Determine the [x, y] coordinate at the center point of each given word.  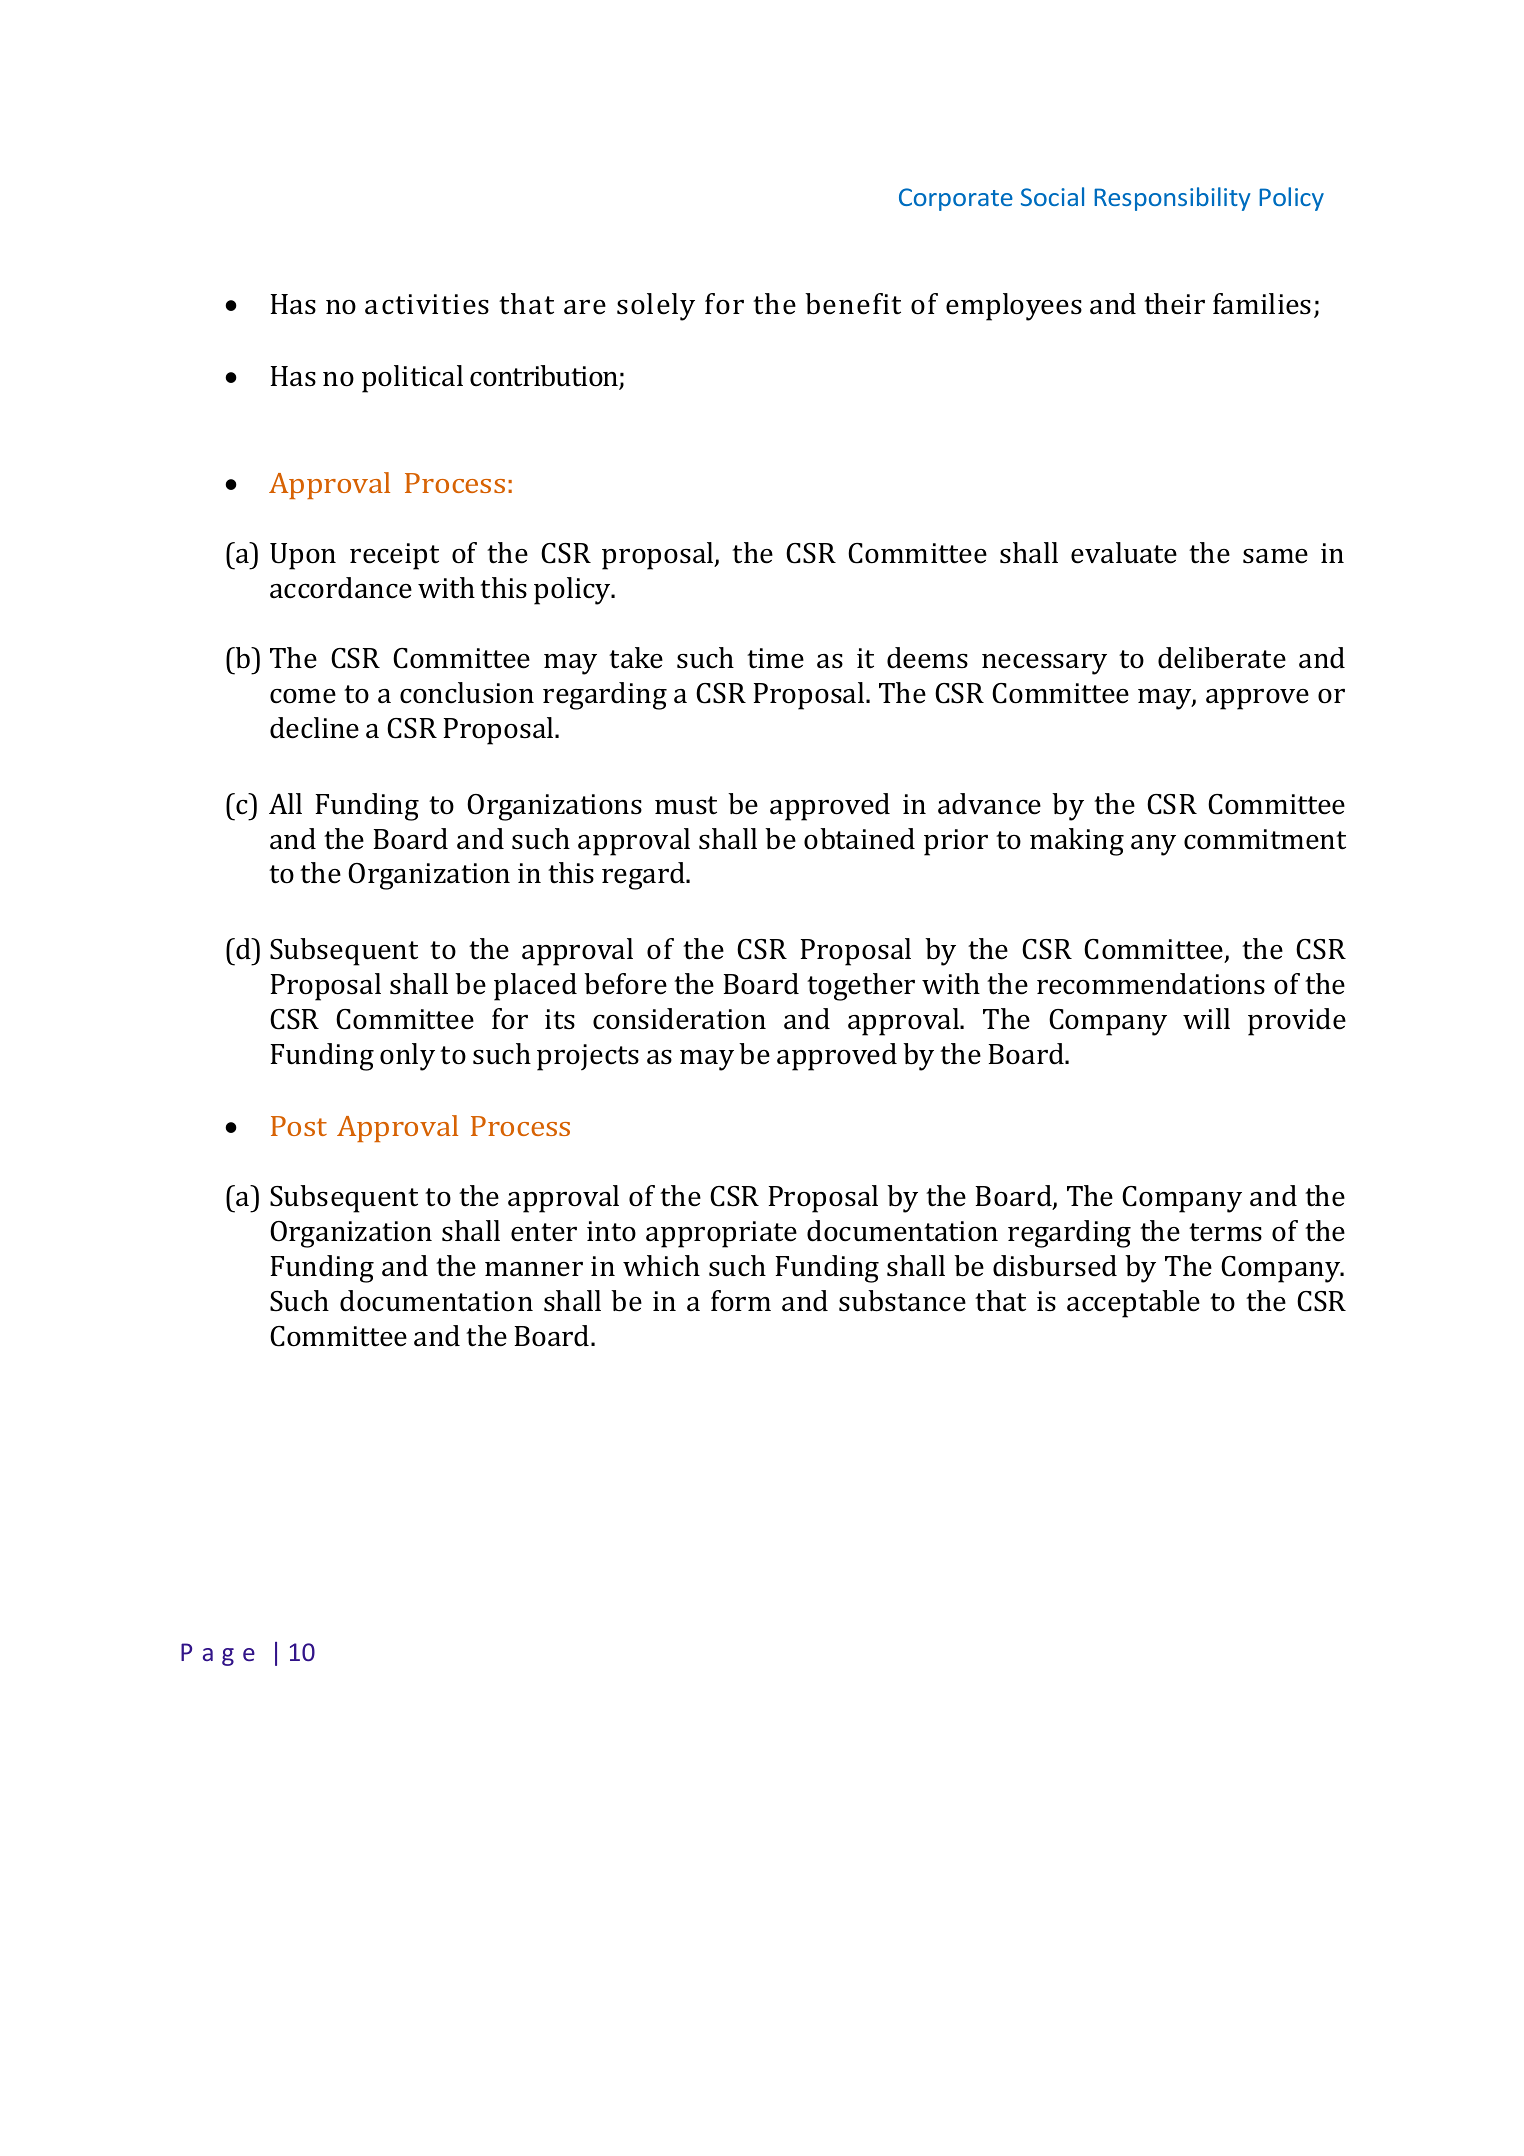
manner [534, 1269]
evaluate [1124, 553]
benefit [853, 304]
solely [656, 307]
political [412, 379]
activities [427, 304]
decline [314, 728]
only [407, 1057]
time [775, 658]
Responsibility [1172, 199]
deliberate [1222, 658]
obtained [859, 839]
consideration [679, 1019]
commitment [1265, 839]
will [1206, 1018]
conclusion [467, 693]
